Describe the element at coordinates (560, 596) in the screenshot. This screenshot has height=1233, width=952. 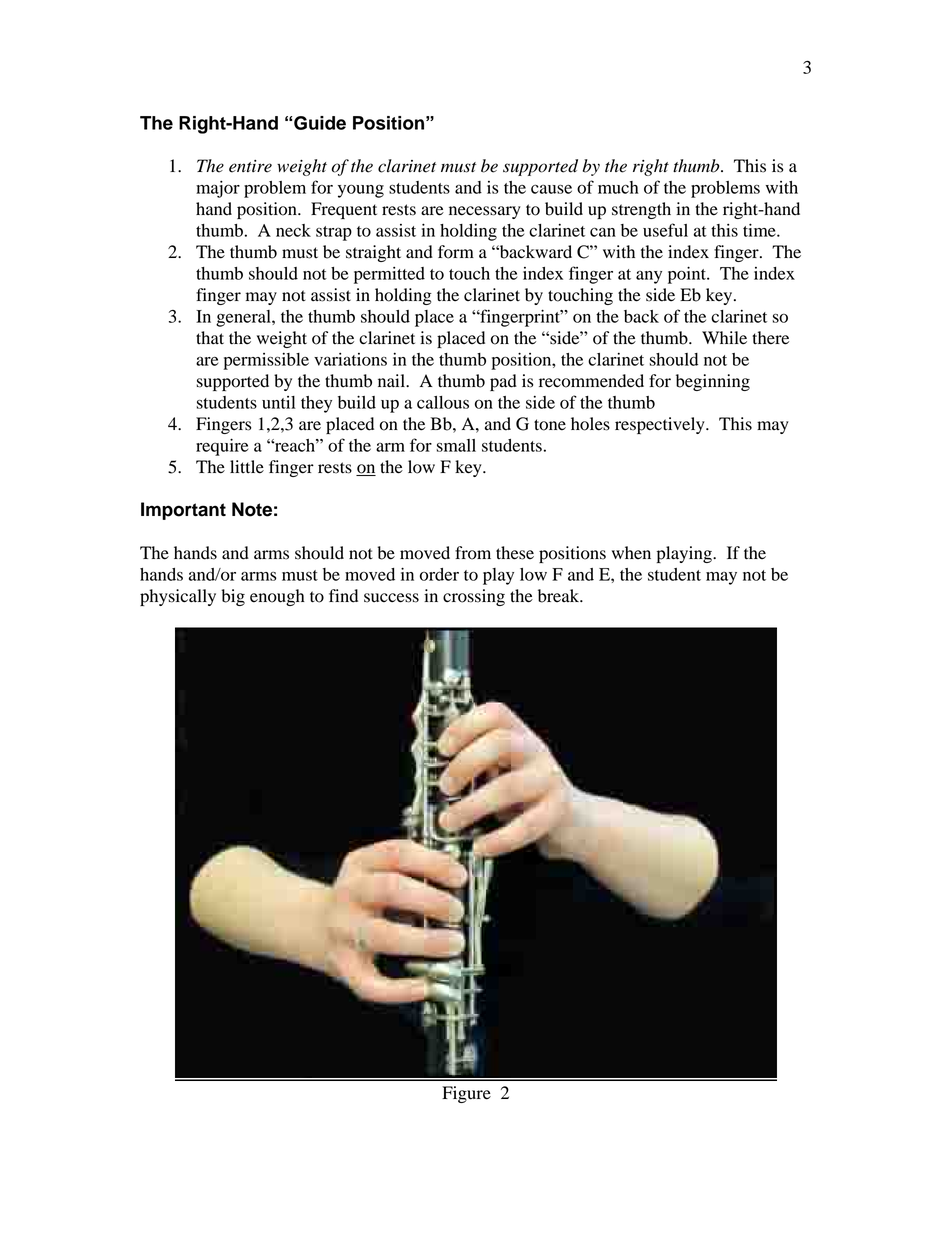
I see `break` at that location.
